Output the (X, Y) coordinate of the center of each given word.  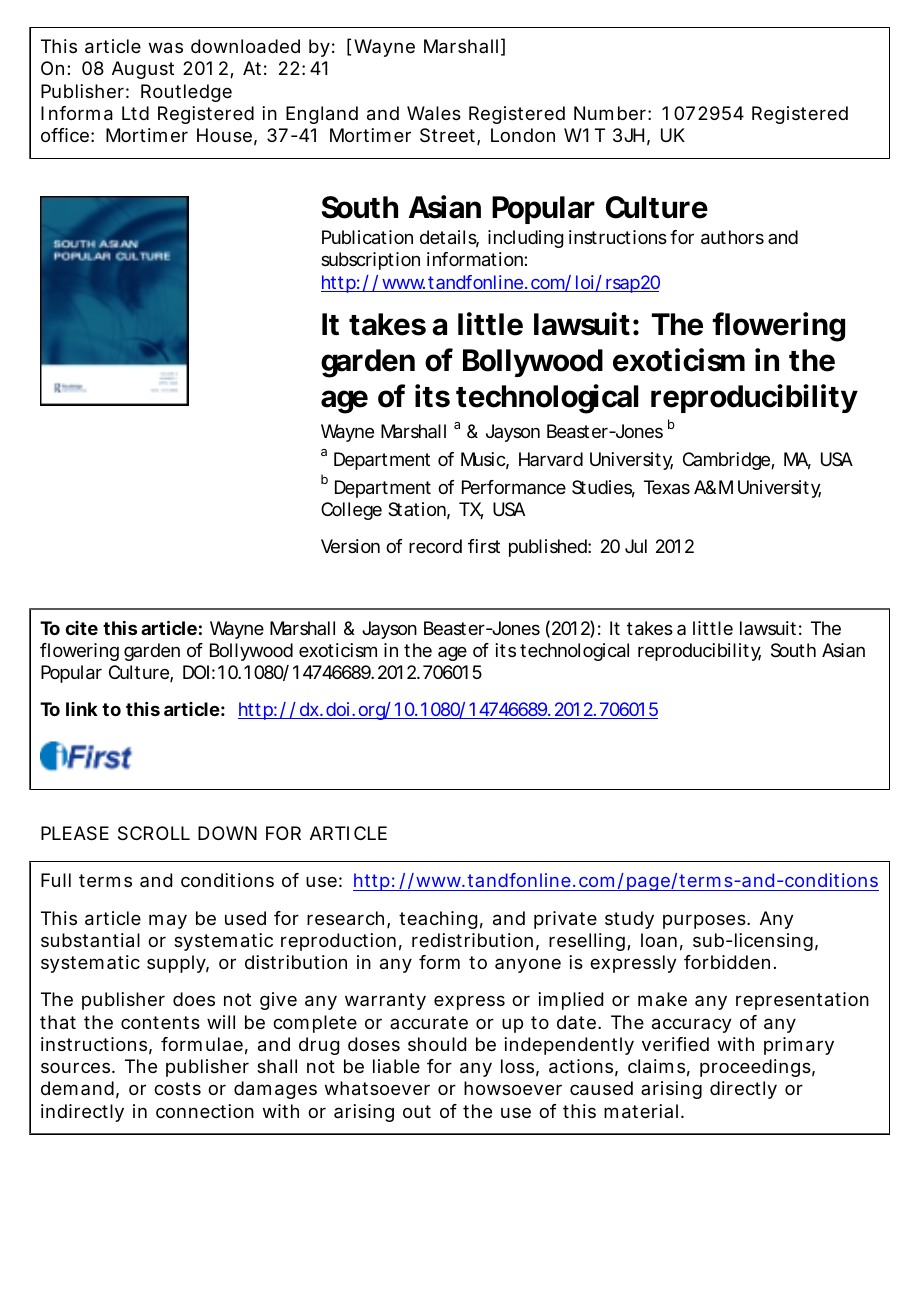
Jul (636, 546)
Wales (434, 113)
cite (82, 628)
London (523, 135)
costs (177, 1088)
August (143, 70)
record (435, 546)
